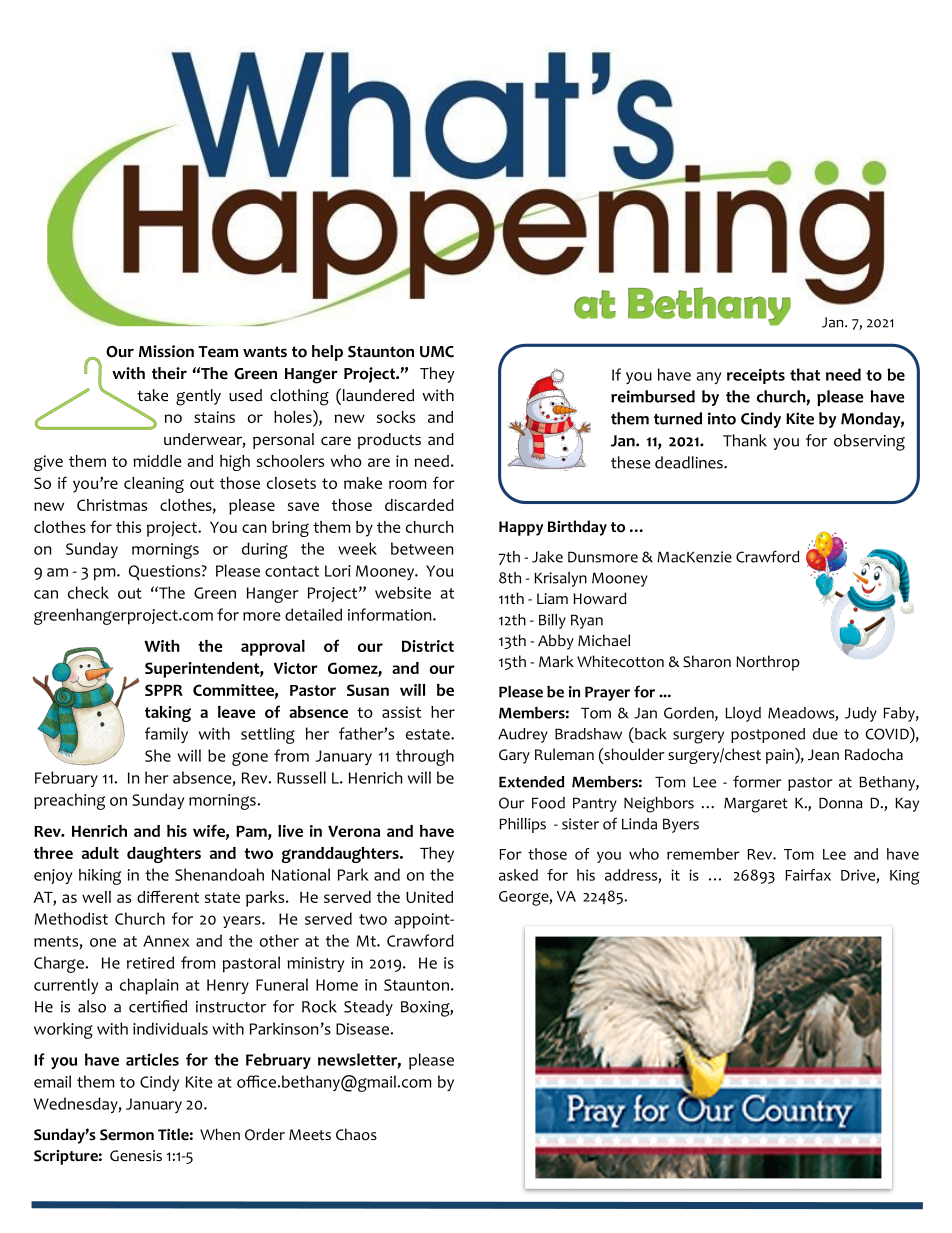 Image resolution: width=952 pixels, height=1233 pixels. Describe the element at coordinates (437, 352) in the page. I see `UMC` at that location.
